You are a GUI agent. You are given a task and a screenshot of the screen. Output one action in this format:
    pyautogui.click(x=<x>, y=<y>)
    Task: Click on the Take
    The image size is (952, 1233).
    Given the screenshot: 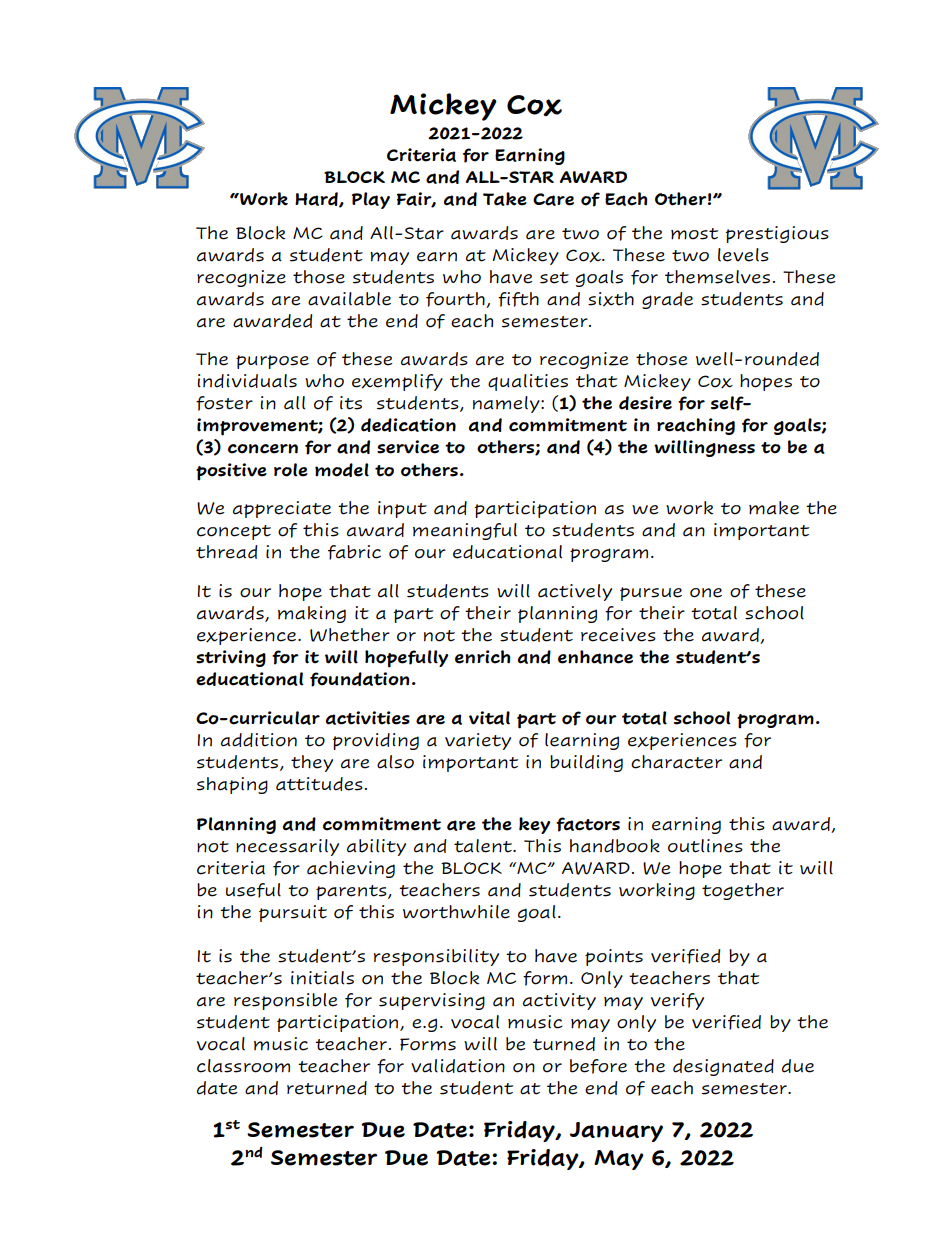 What is the action you would take?
    pyautogui.click(x=505, y=199)
